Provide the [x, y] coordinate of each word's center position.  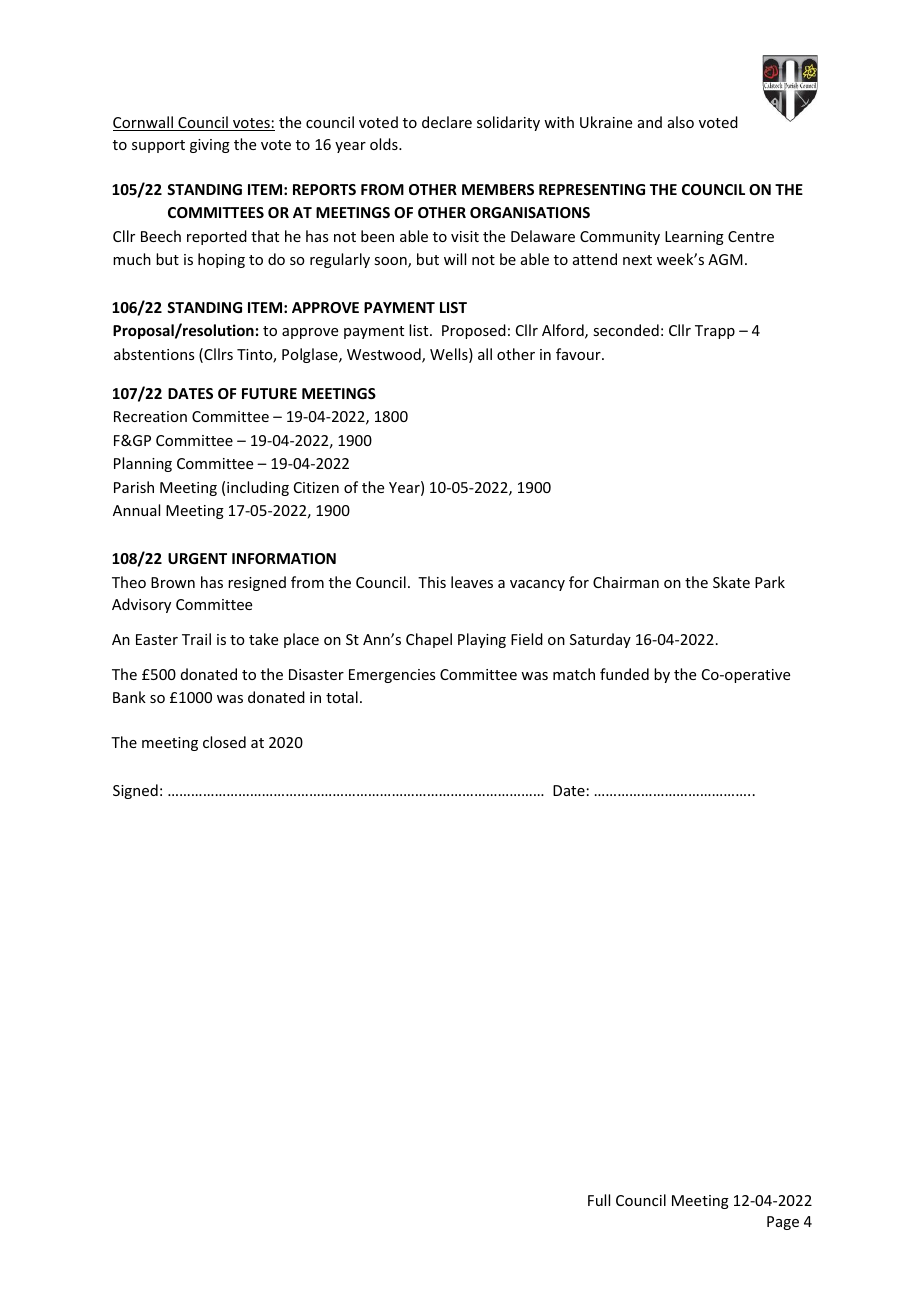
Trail [196, 639]
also [681, 122]
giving [210, 146]
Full [599, 1200]
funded [624, 674]
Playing [482, 640]
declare [447, 122]
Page [783, 1223]
